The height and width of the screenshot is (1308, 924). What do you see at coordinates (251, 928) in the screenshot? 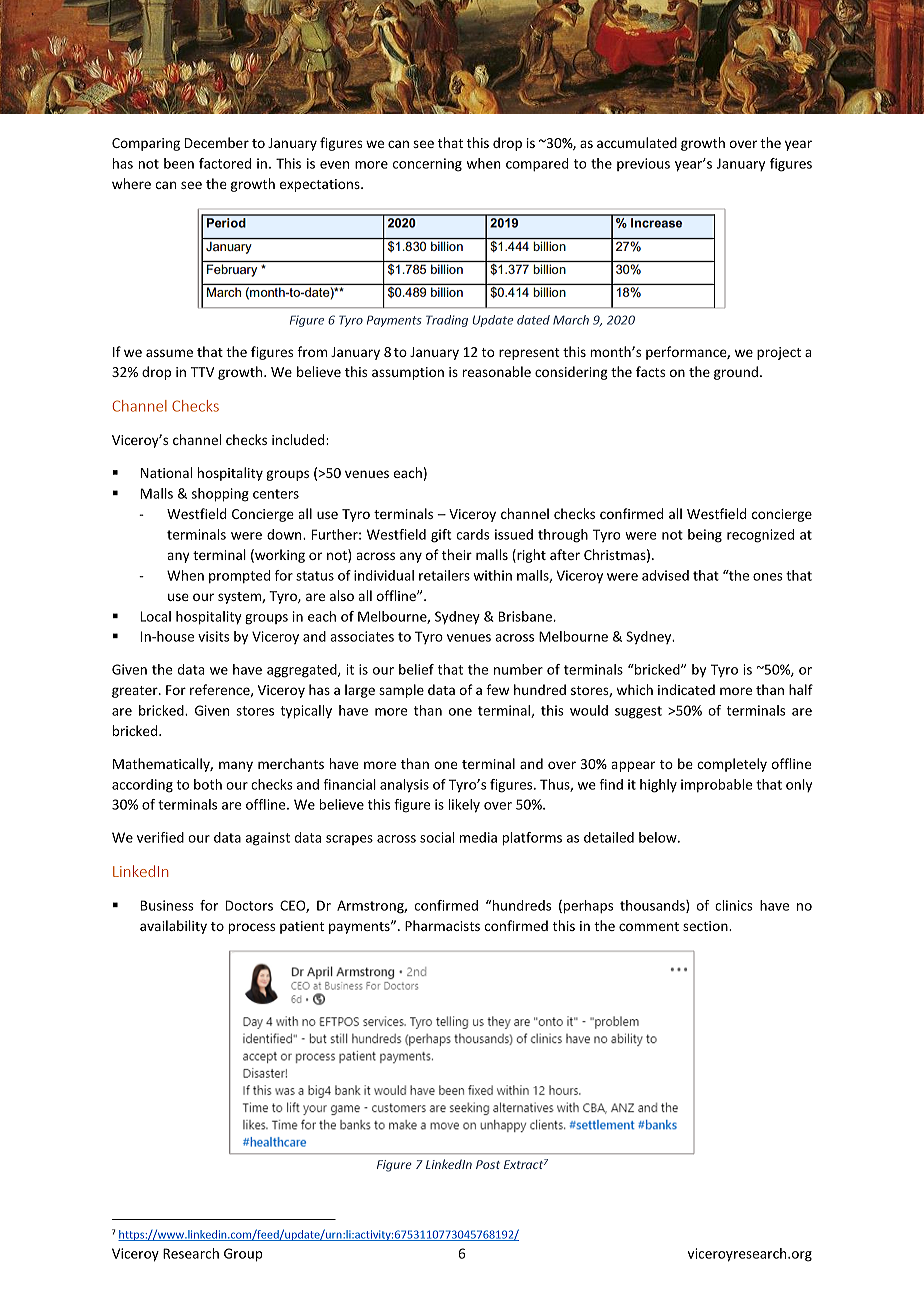
I see `process` at bounding box center [251, 928].
